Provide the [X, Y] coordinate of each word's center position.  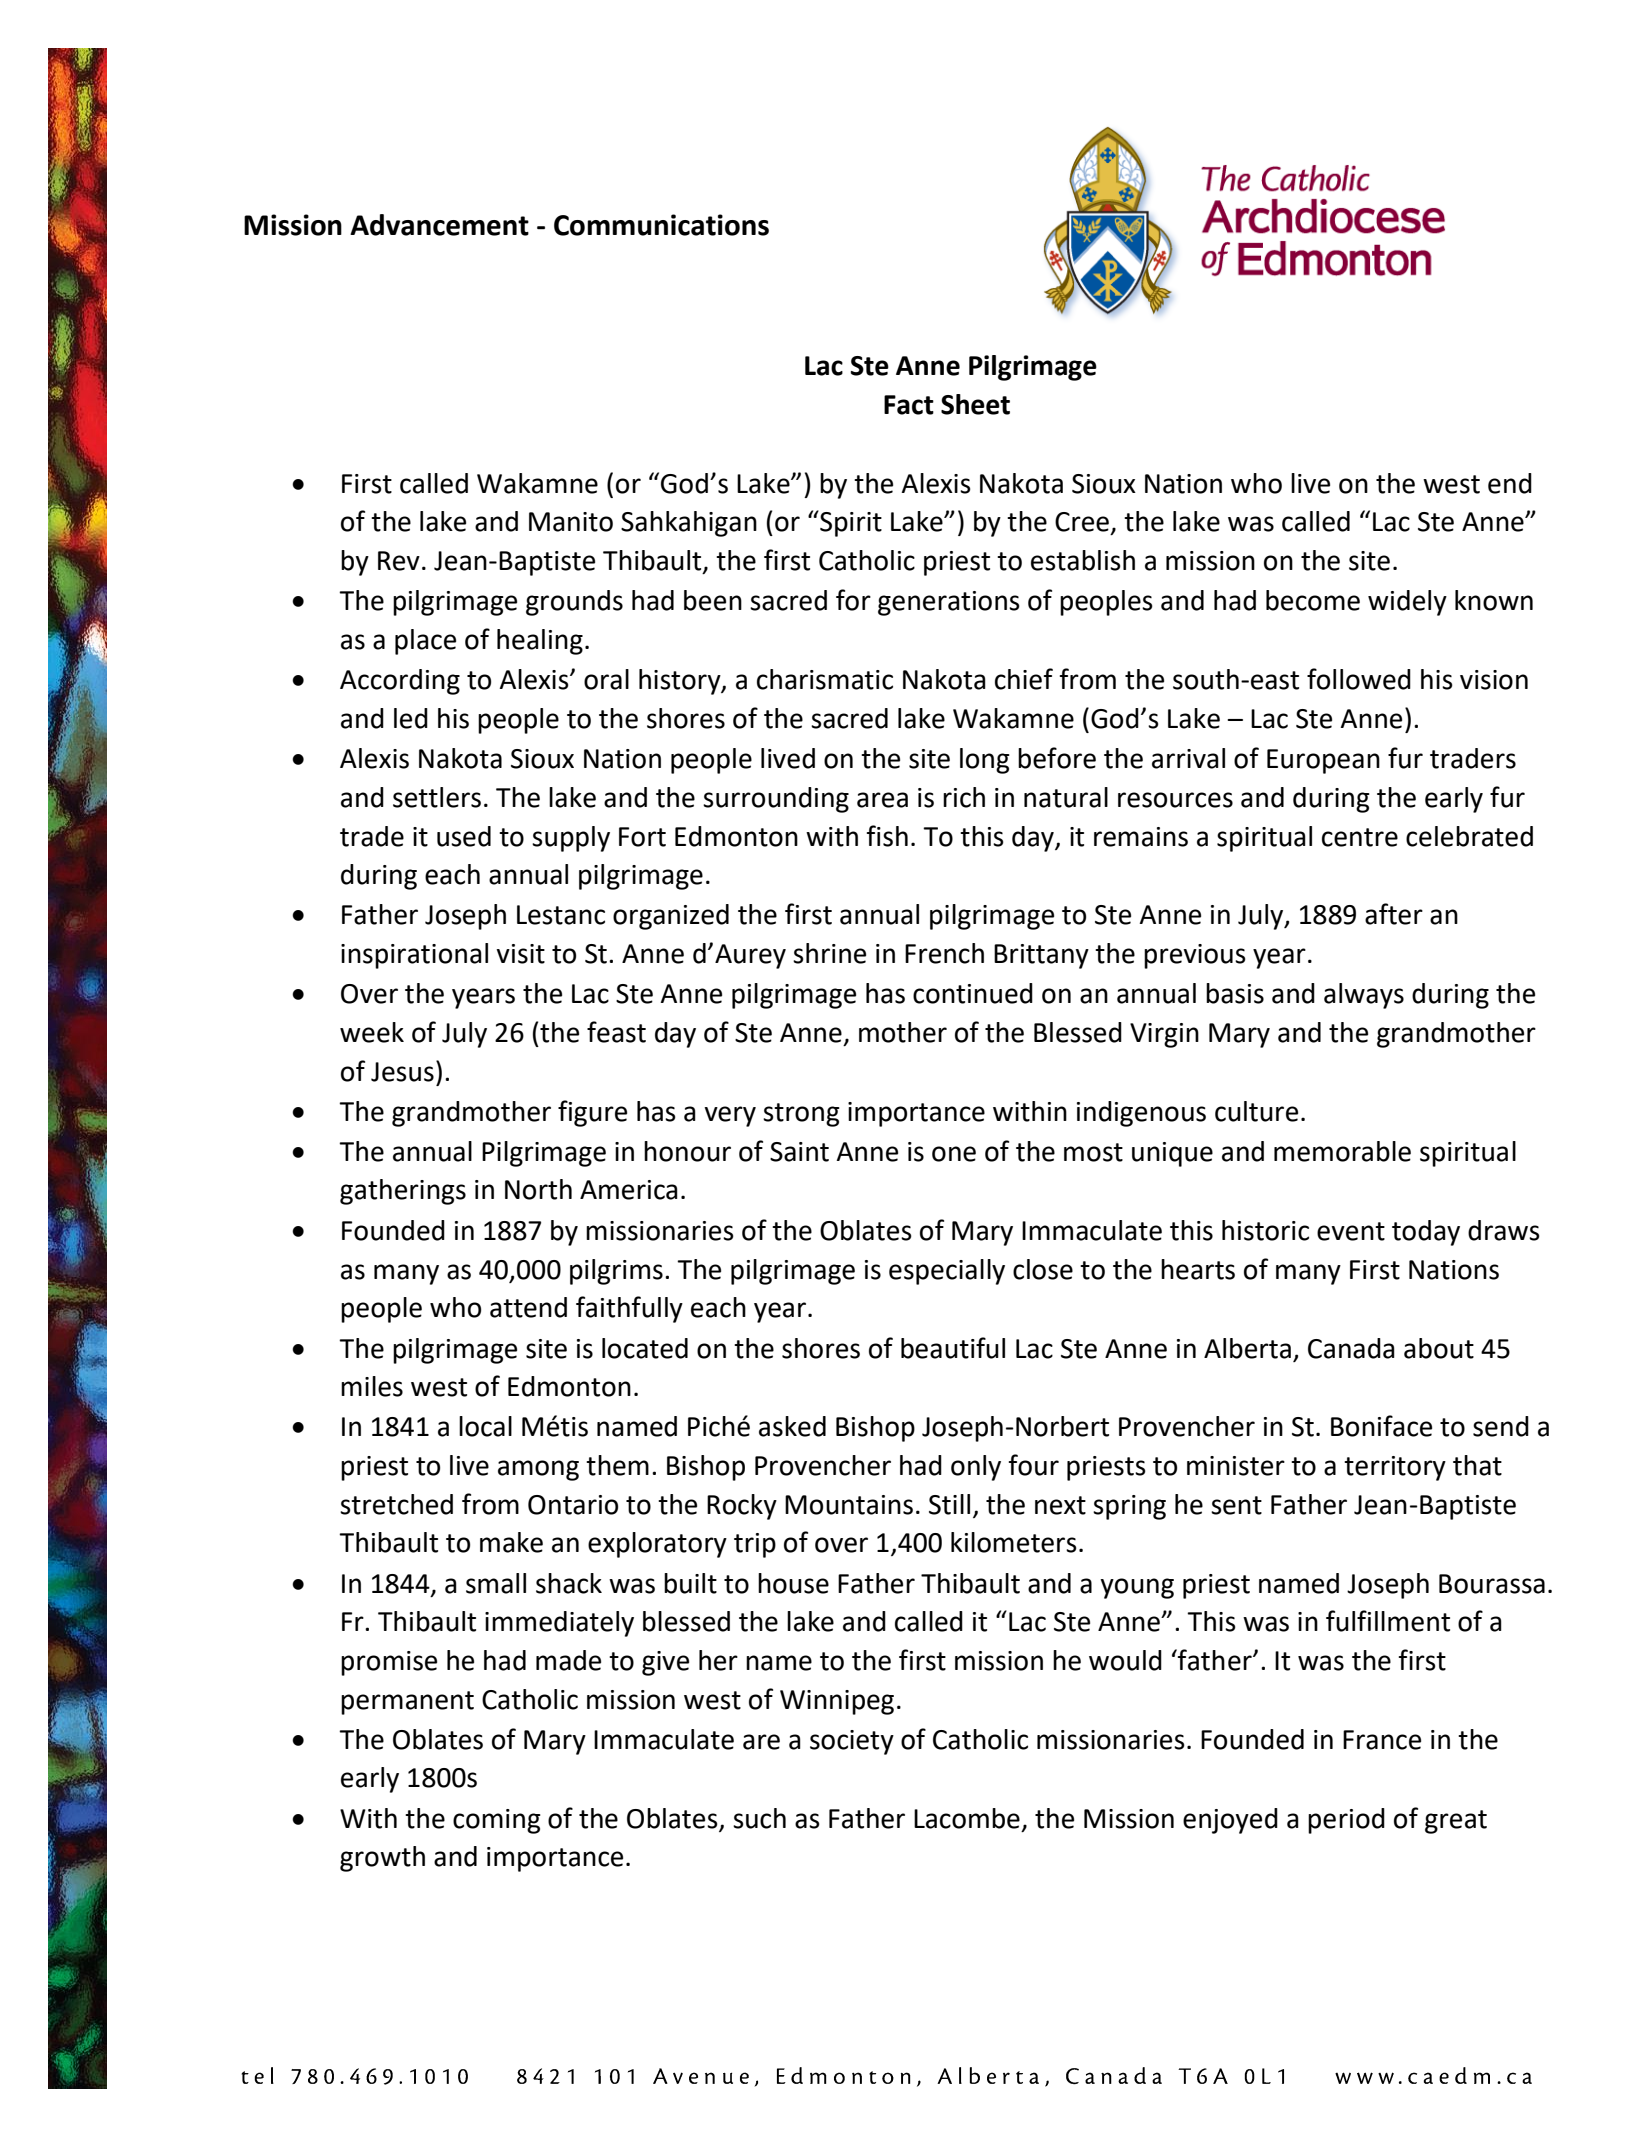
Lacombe [967, 1818]
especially [947, 1272]
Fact [909, 405]
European [1323, 761]
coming [497, 1821]
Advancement [439, 225]
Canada [1351, 1348]
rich [964, 797]
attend [528, 1307]
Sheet [975, 404]
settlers [437, 797]
